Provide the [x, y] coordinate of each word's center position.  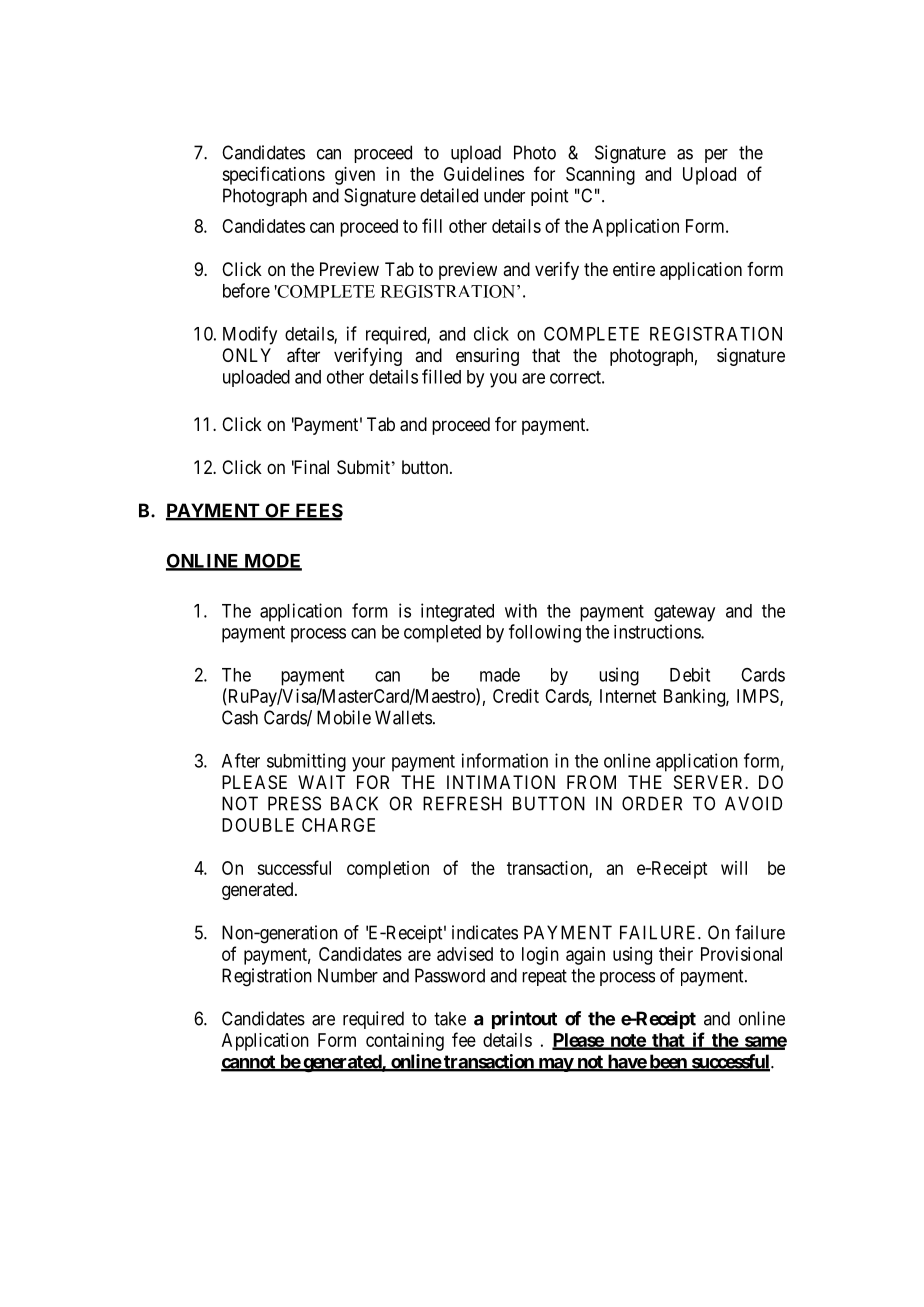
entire [634, 269]
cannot [249, 1063]
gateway [684, 613]
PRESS [294, 803]
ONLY [246, 355]
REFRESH [462, 803]
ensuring [487, 357]
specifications [273, 175]
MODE [272, 562]
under [504, 195]
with [521, 610]
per [716, 156]
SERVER [710, 782]
